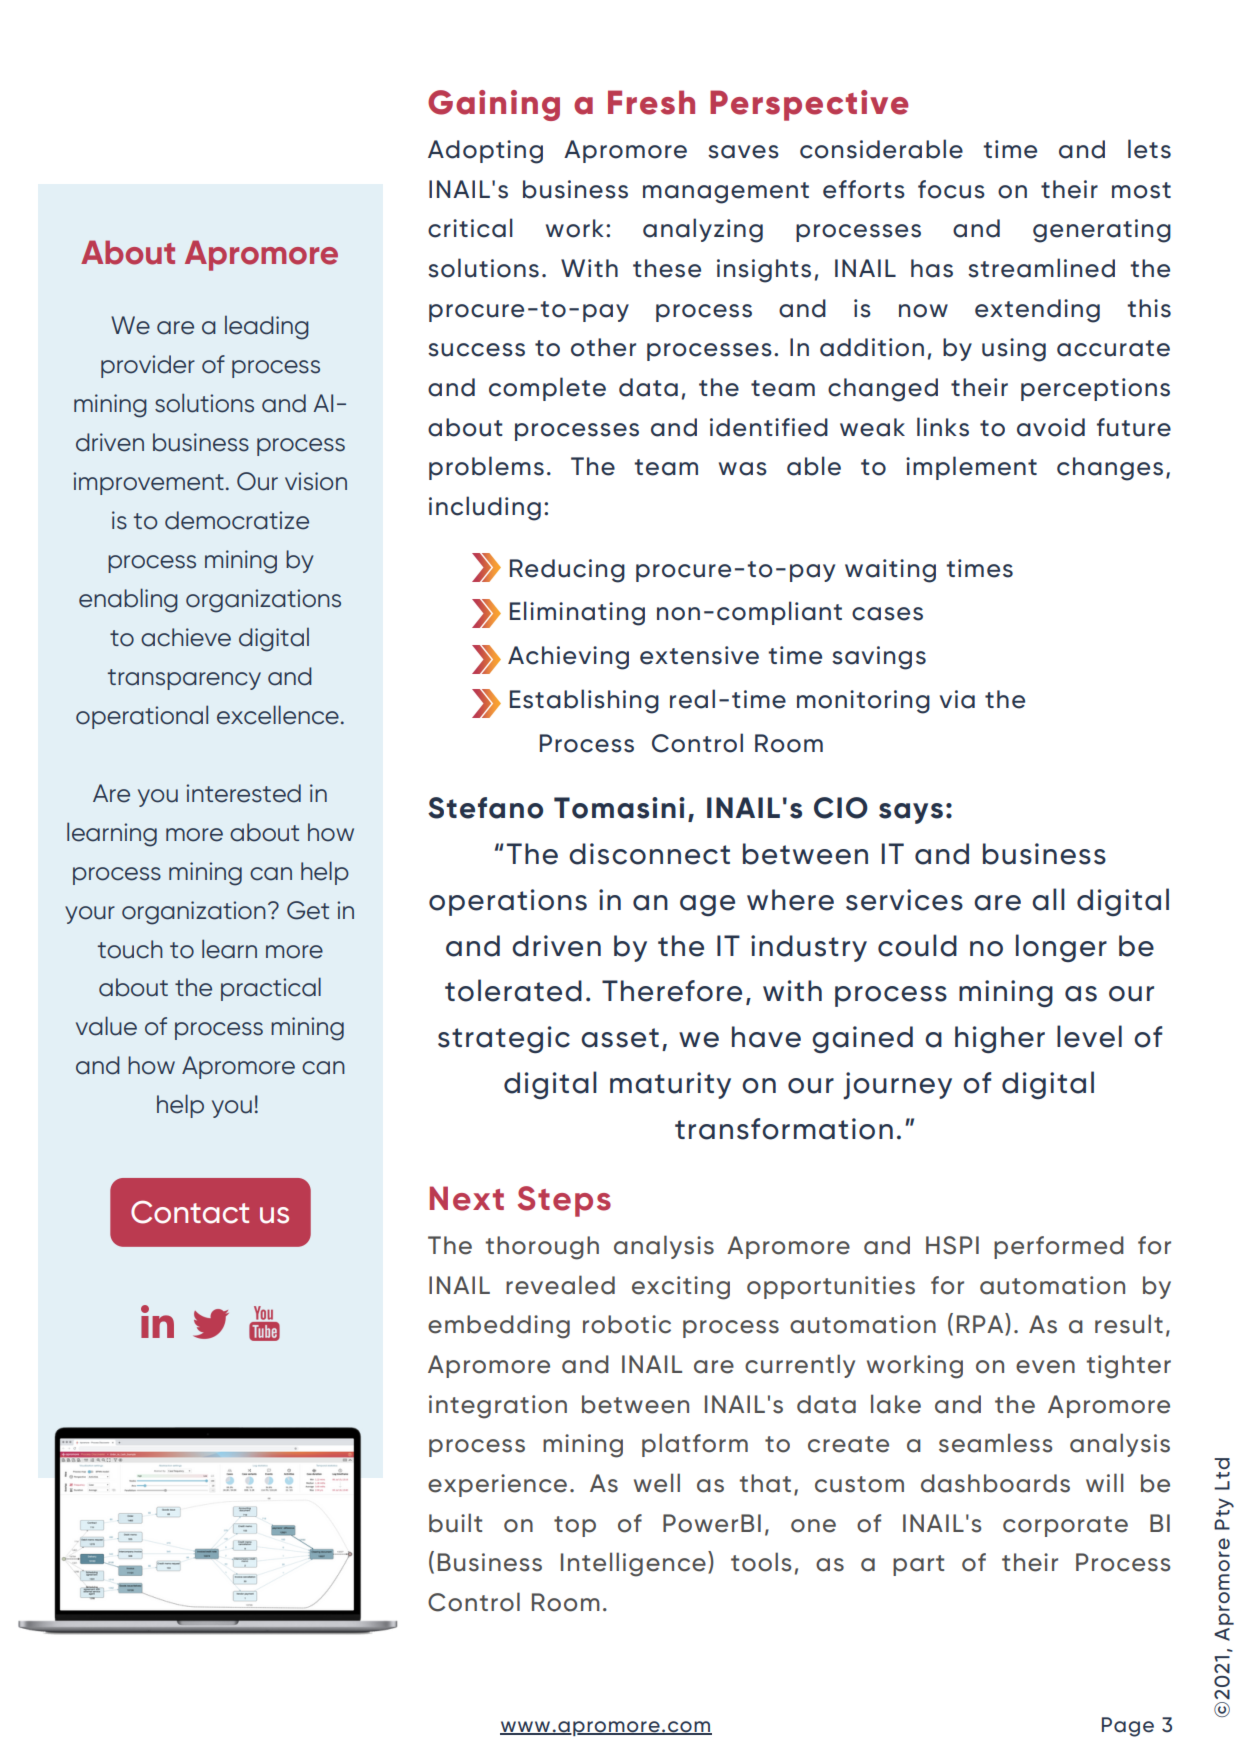 The height and width of the page is (1757, 1242). I want to click on built, so click(455, 1523).
